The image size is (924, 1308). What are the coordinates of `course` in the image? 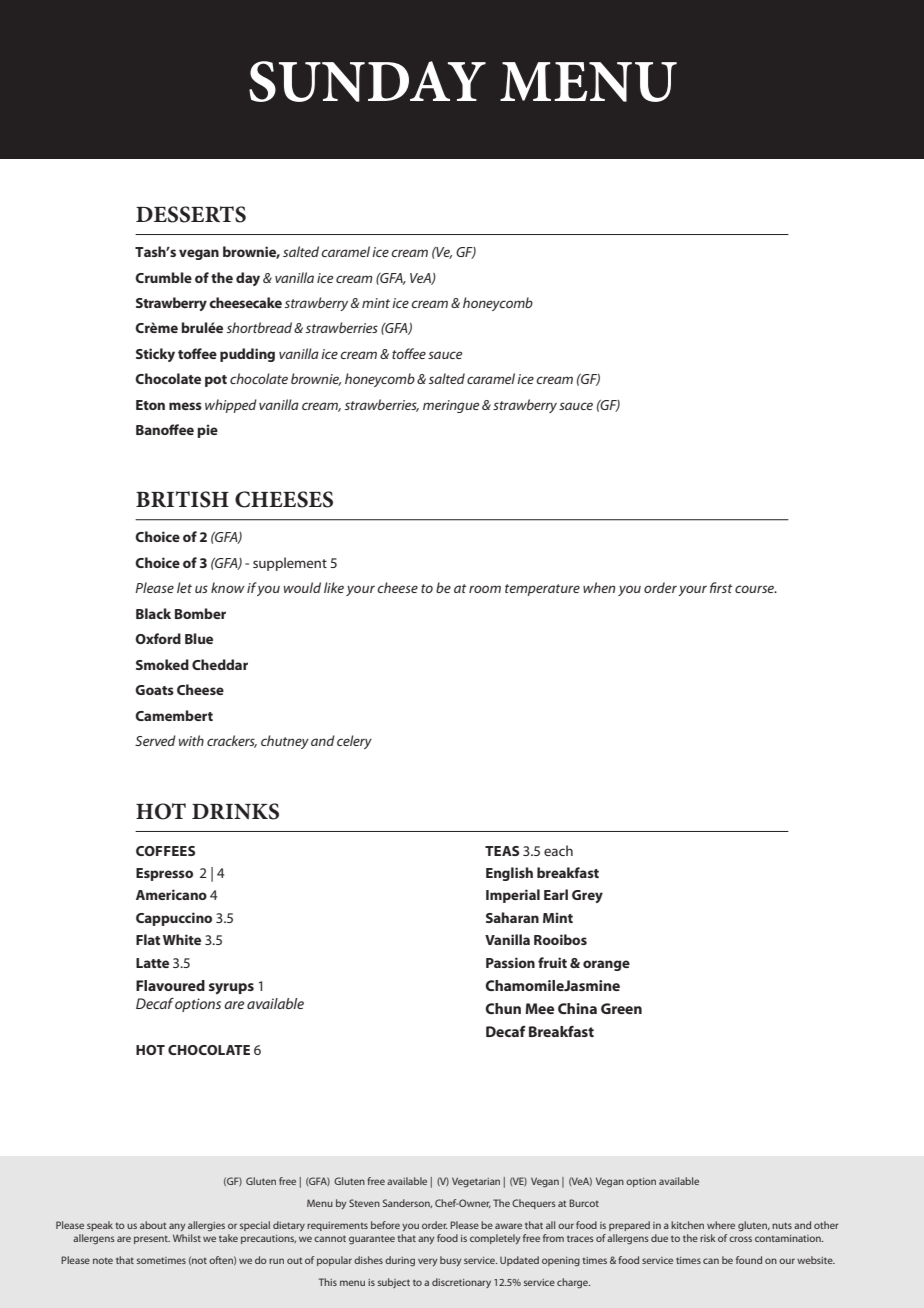 It's located at (756, 589).
